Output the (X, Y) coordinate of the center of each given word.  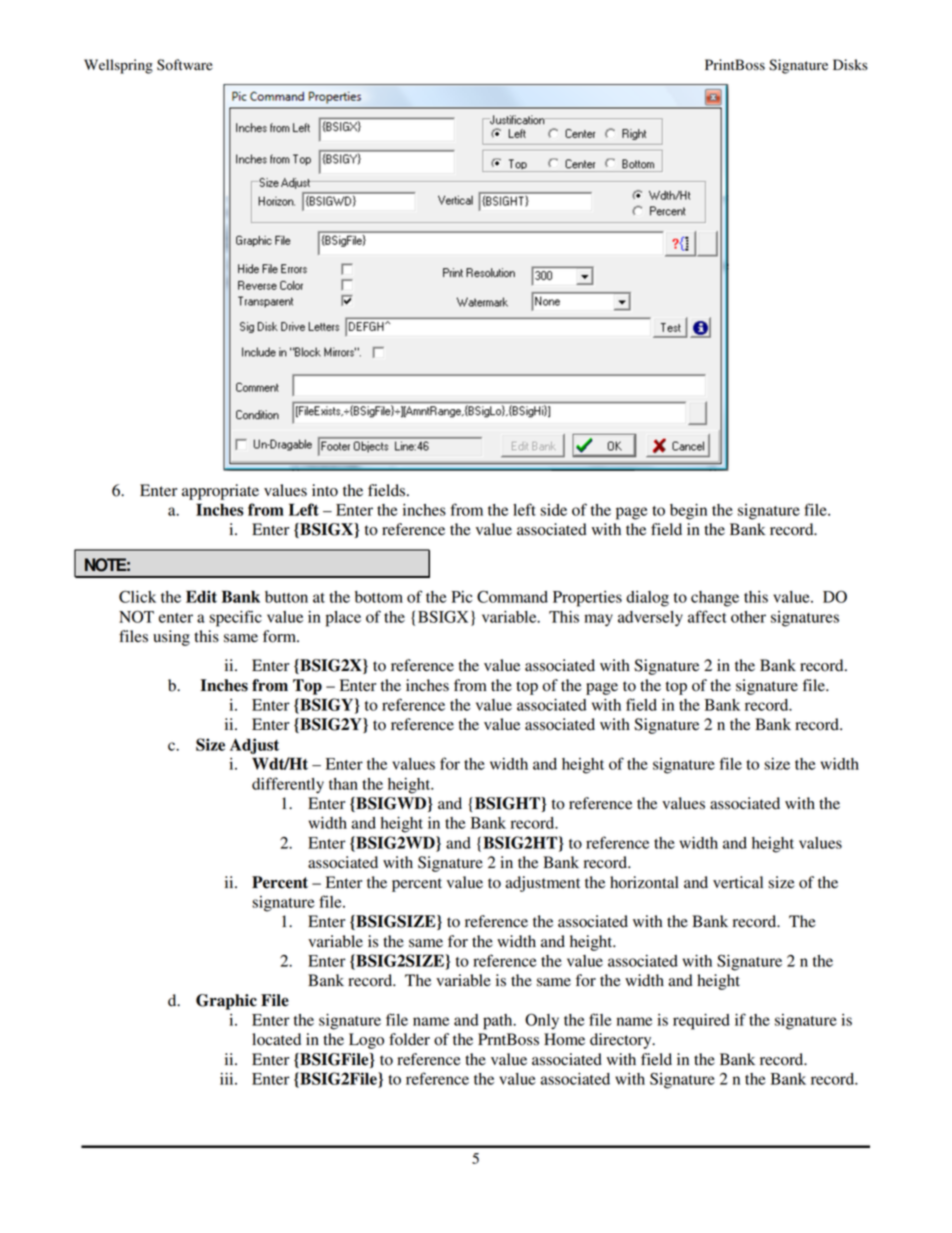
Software (185, 65)
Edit (201, 596)
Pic (462, 597)
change (715, 599)
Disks (850, 64)
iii (228, 1079)
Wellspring (118, 66)
